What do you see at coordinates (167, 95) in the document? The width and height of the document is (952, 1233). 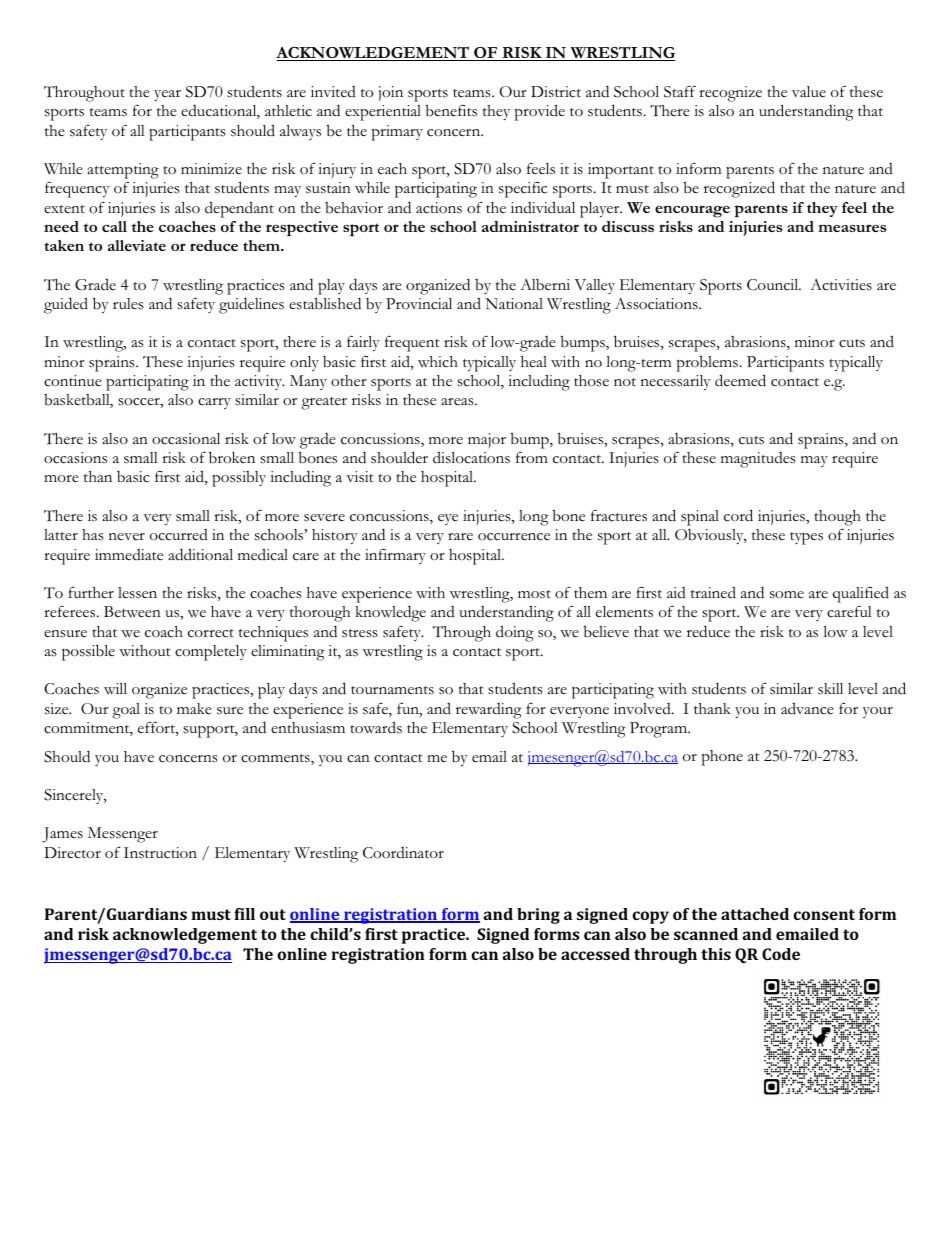 I see `year` at bounding box center [167, 95].
